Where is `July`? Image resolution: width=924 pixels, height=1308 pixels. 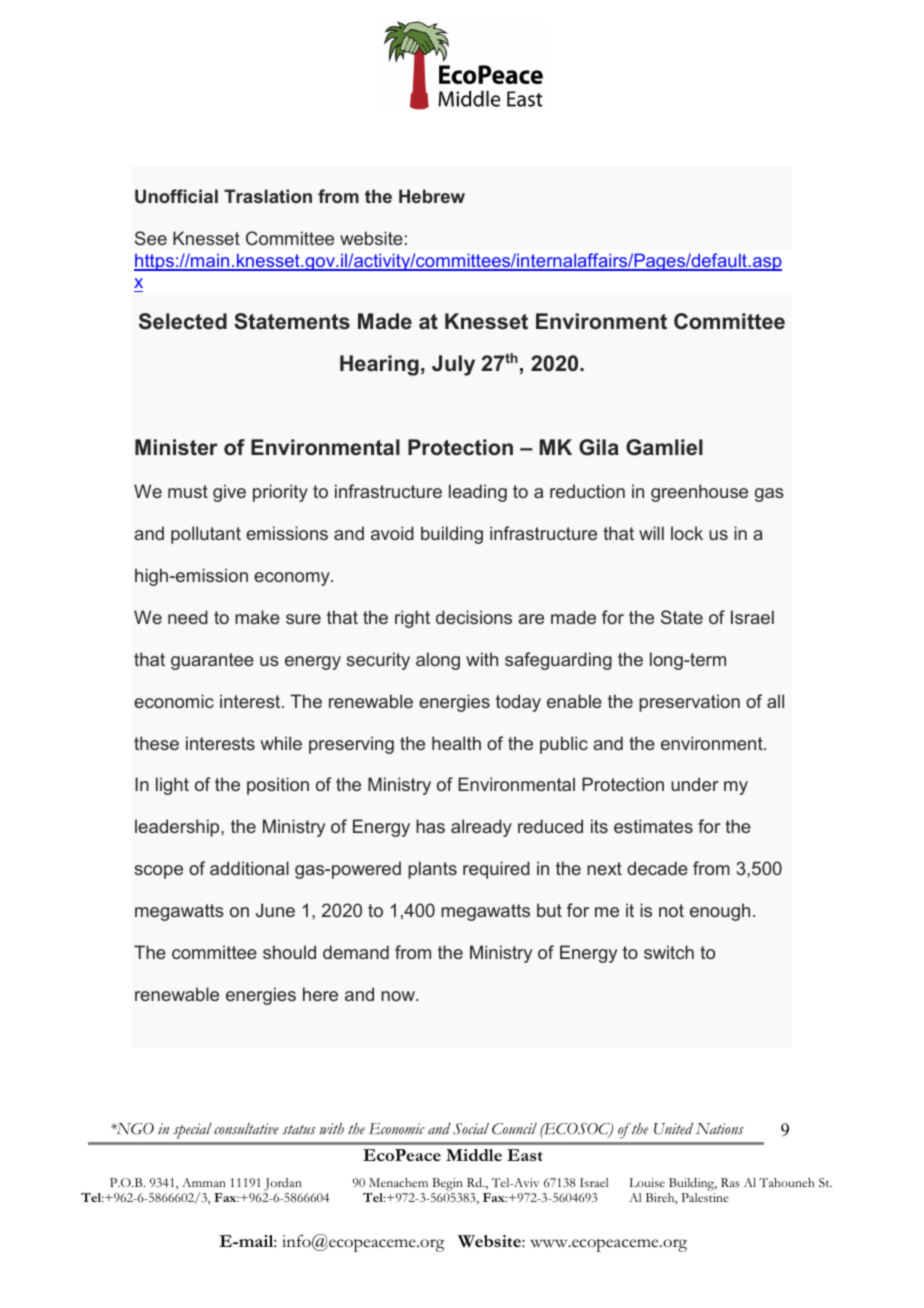
July is located at coordinates (453, 365).
